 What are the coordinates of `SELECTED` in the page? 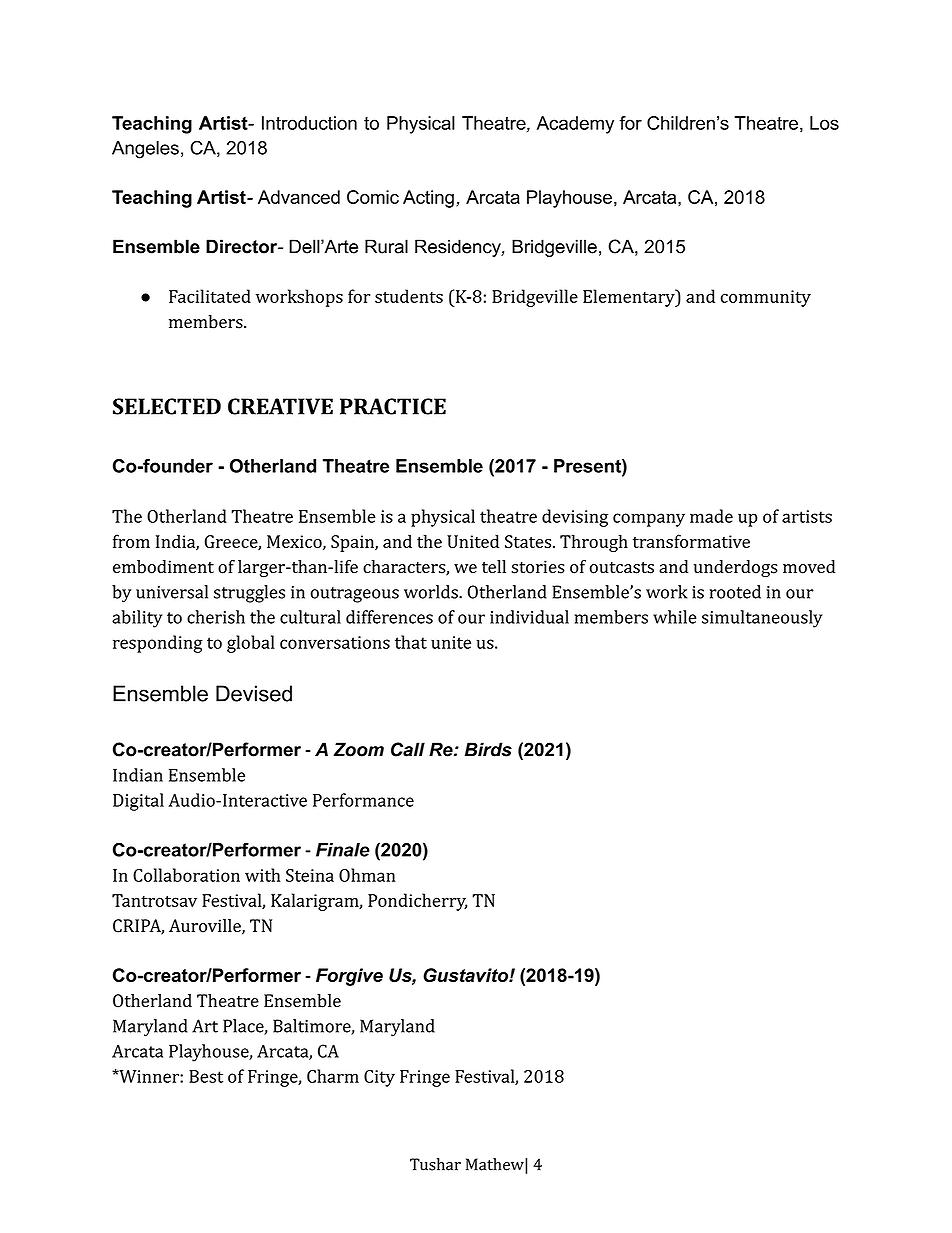 It's located at (167, 406).
